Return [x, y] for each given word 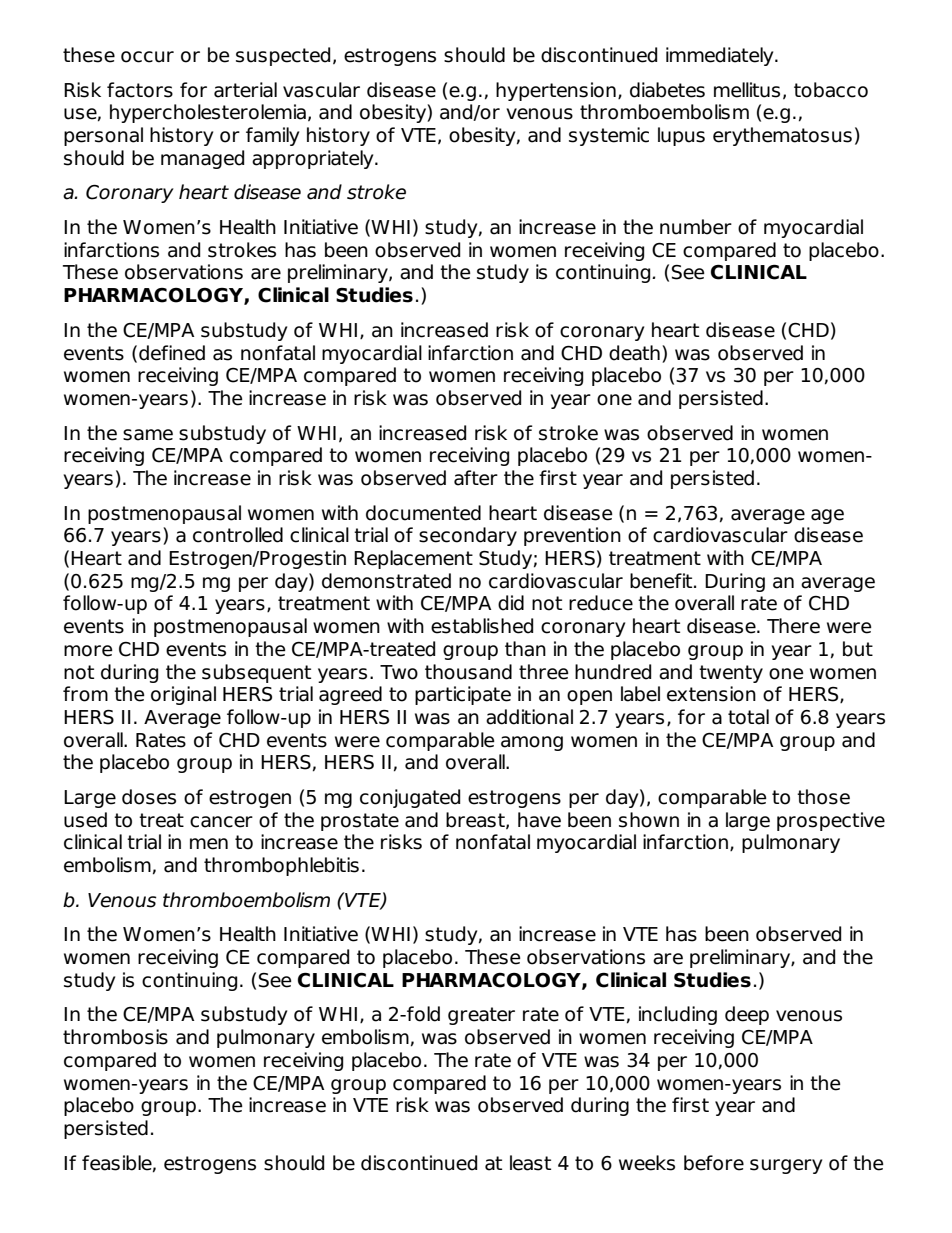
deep [747, 1015]
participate [463, 695]
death [634, 353]
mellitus [747, 90]
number [696, 227]
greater [481, 1016]
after [476, 478]
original [183, 695]
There [793, 626]
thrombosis [115, 1037]
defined [172, 353]
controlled [238, 535]
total [748, 717]
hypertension [556, 91]
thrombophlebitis [281, 866]
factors [140, 90]
